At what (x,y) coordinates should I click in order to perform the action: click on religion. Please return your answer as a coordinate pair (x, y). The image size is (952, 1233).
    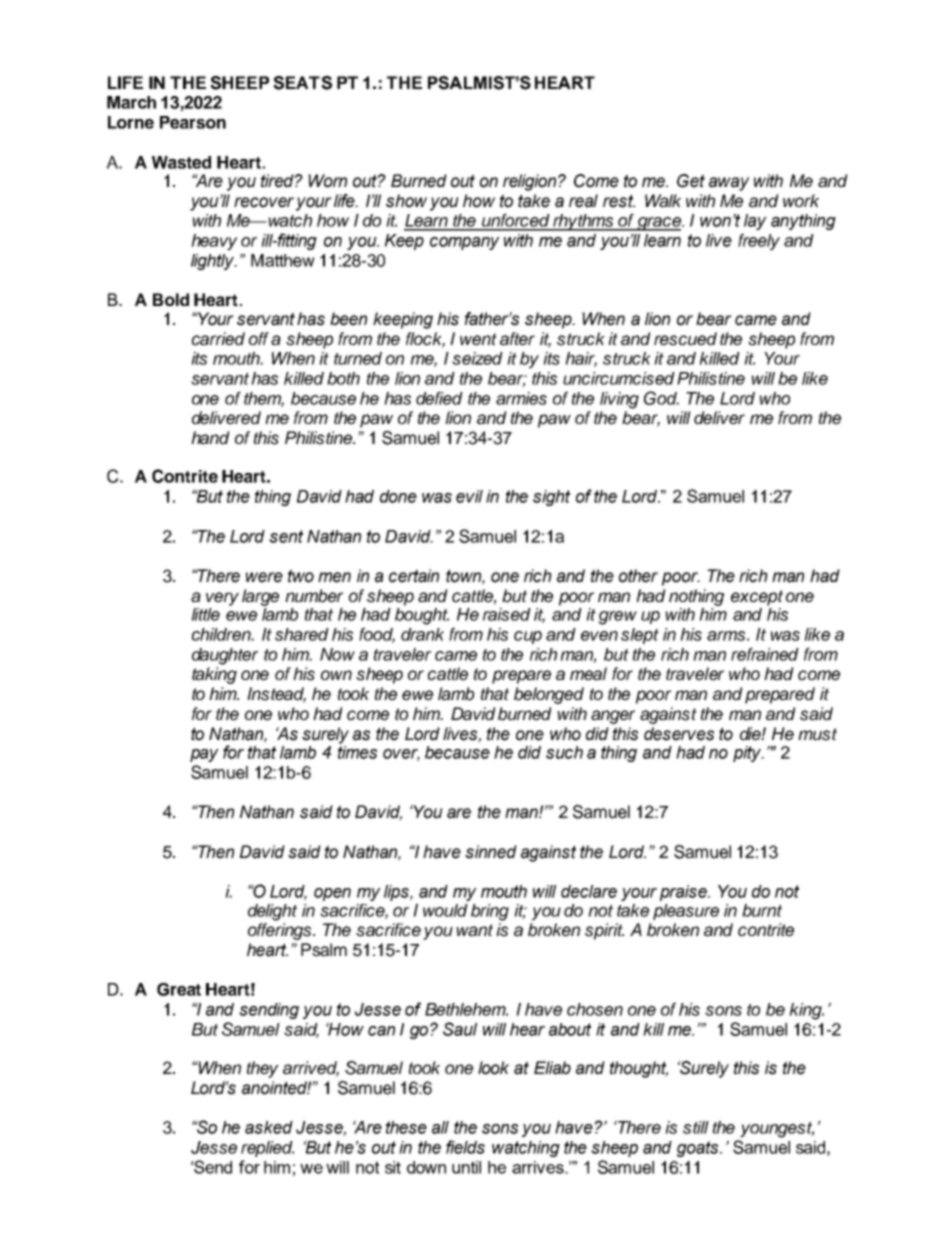
    Looking at the image, I should click on (531, 182).
